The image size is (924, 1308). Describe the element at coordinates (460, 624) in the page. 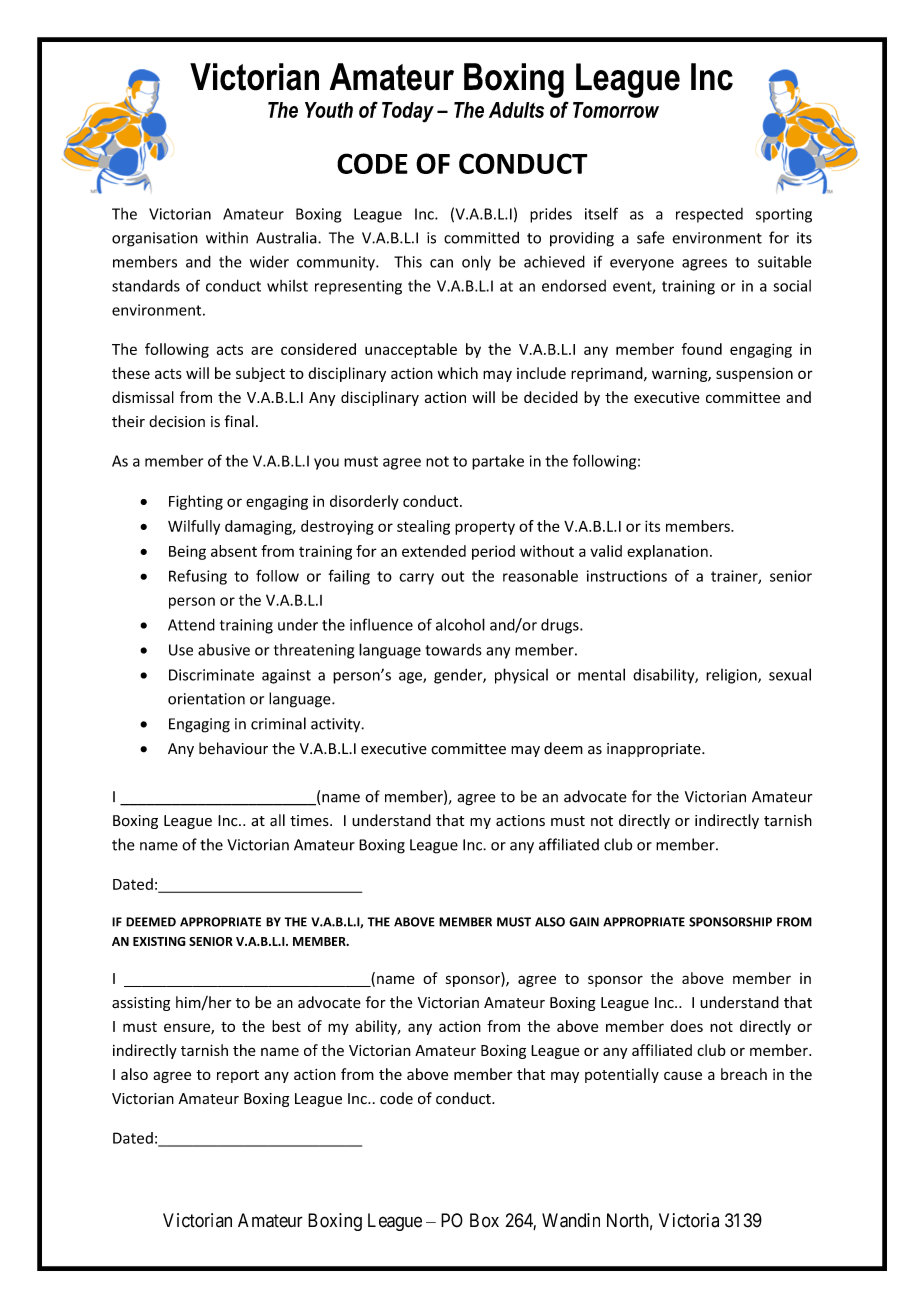

I see `alcohol` at that location.
